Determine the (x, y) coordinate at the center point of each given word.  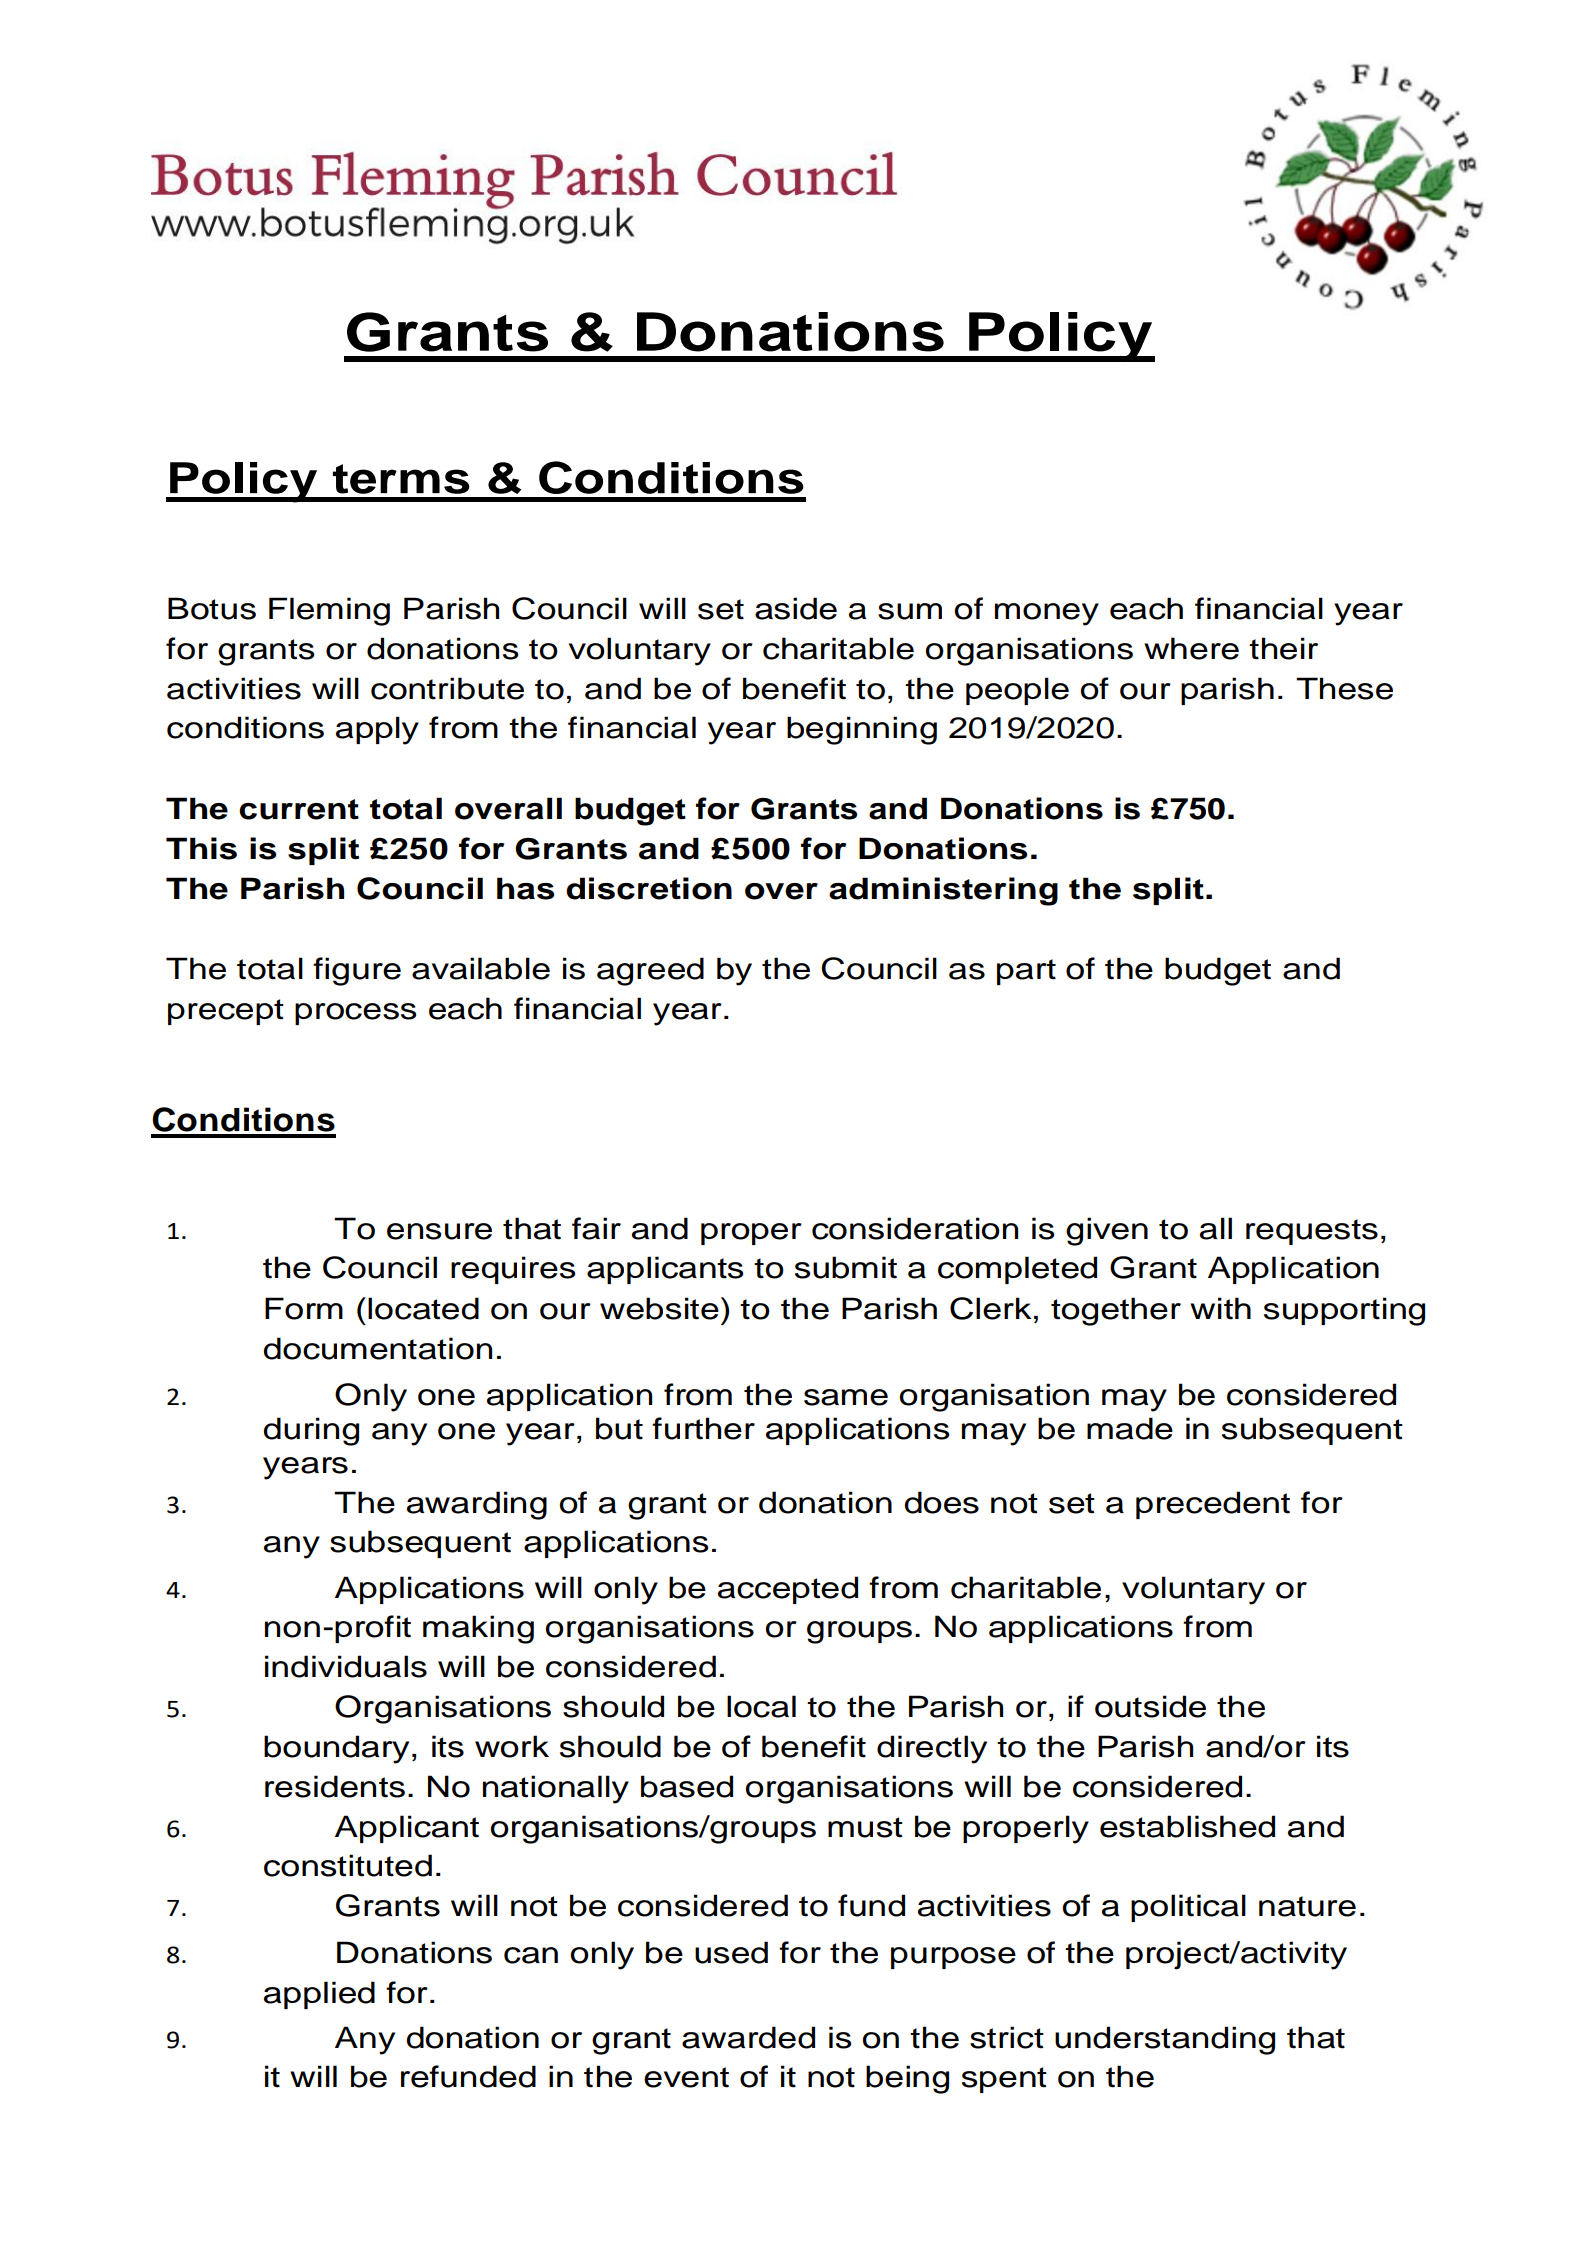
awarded (748, 2037)
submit (846, 1267)
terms (401, 479)
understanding (1165, 2040)
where (1191, 648)
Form (304, 1308)
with (1220, 1308)
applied (319, 1995)
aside (796, 608)
